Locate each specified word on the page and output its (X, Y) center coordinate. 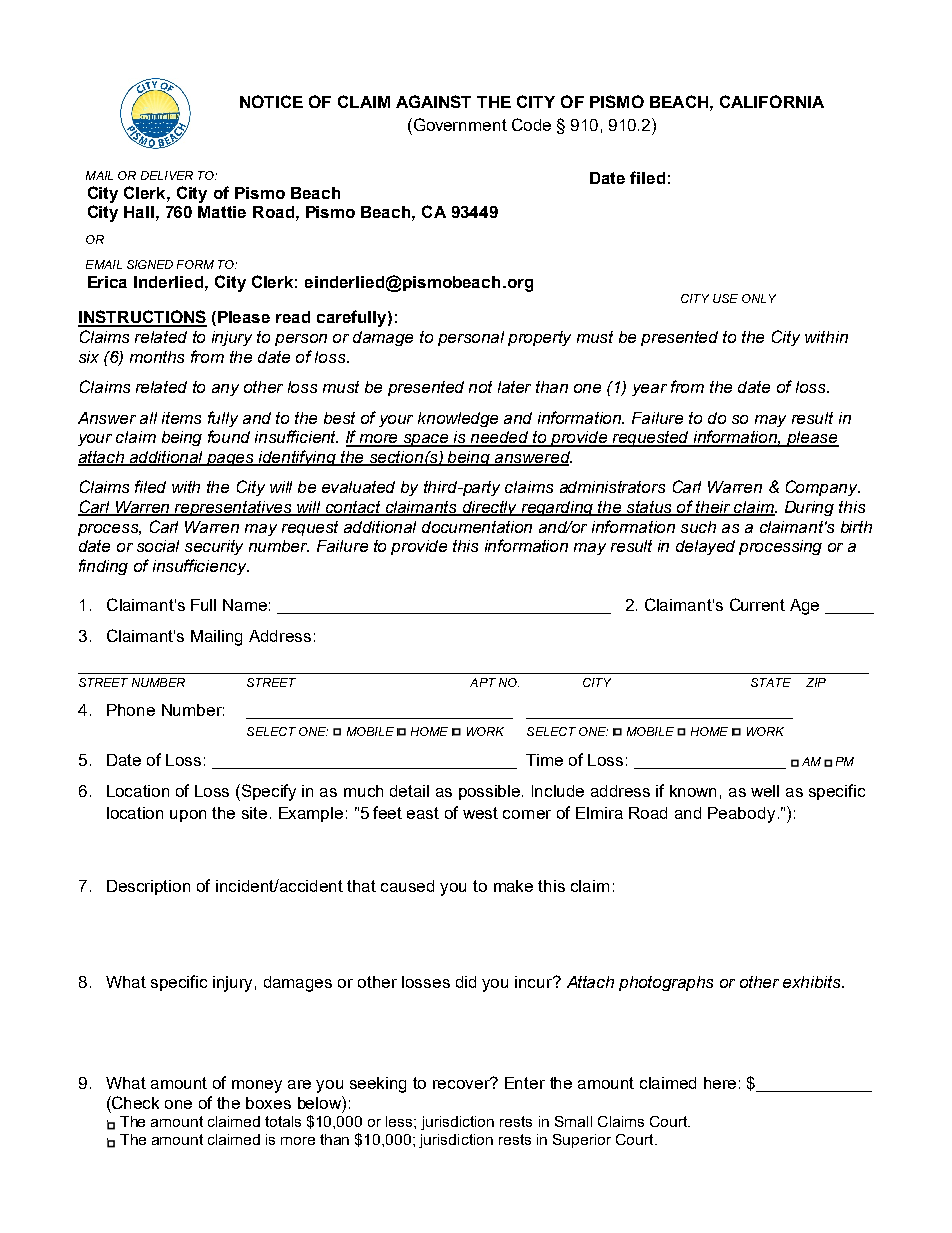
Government (459, 124)
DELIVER (167, 175)
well (765, 791)
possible (491, 792)
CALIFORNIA (772, 101)
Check (134, 1102)
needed (500, 438)
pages (231, 460)
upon (188, 816)
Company (823, 488)
